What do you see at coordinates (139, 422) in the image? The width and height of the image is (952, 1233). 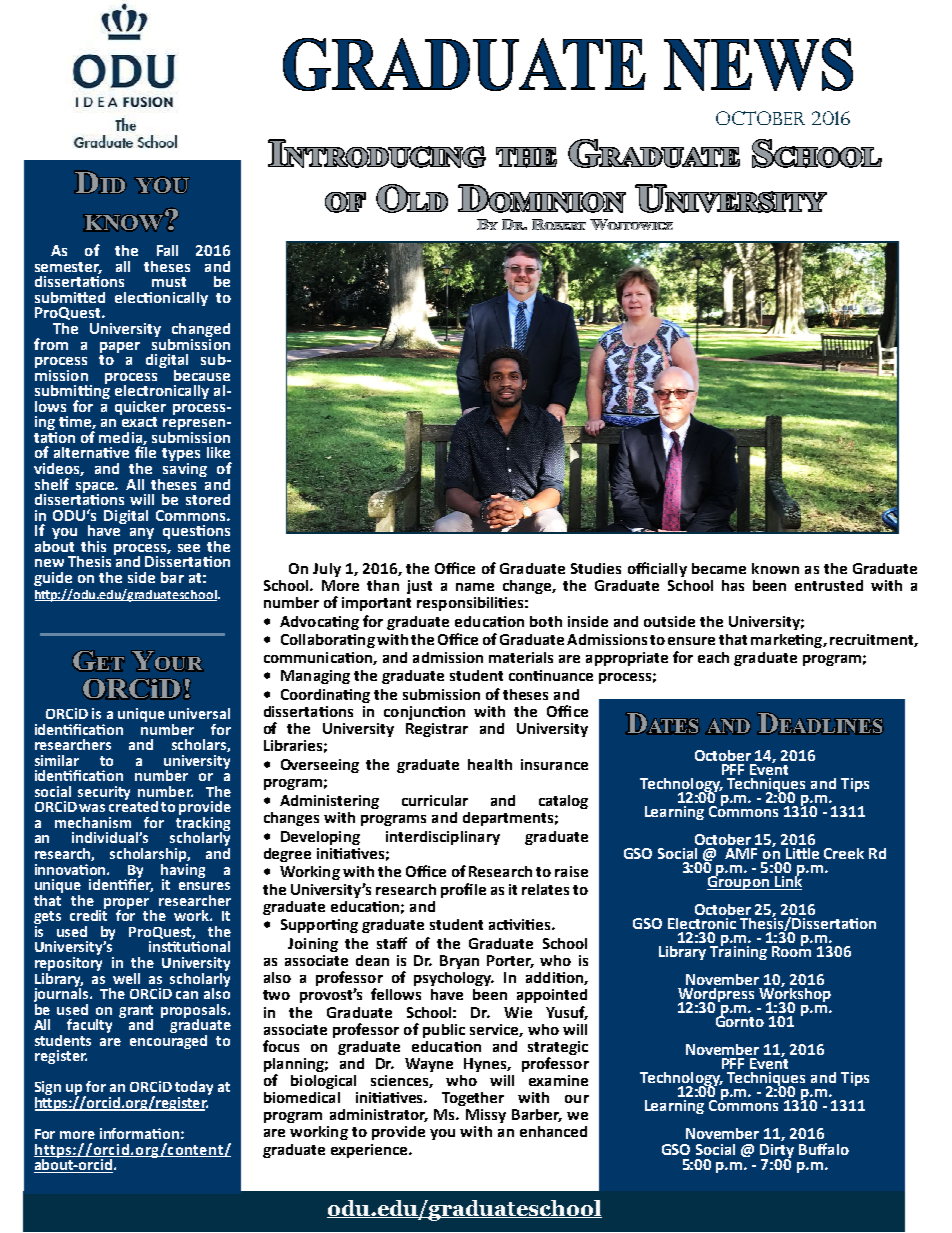 I see `exact` at bounding box center [139, 422].
